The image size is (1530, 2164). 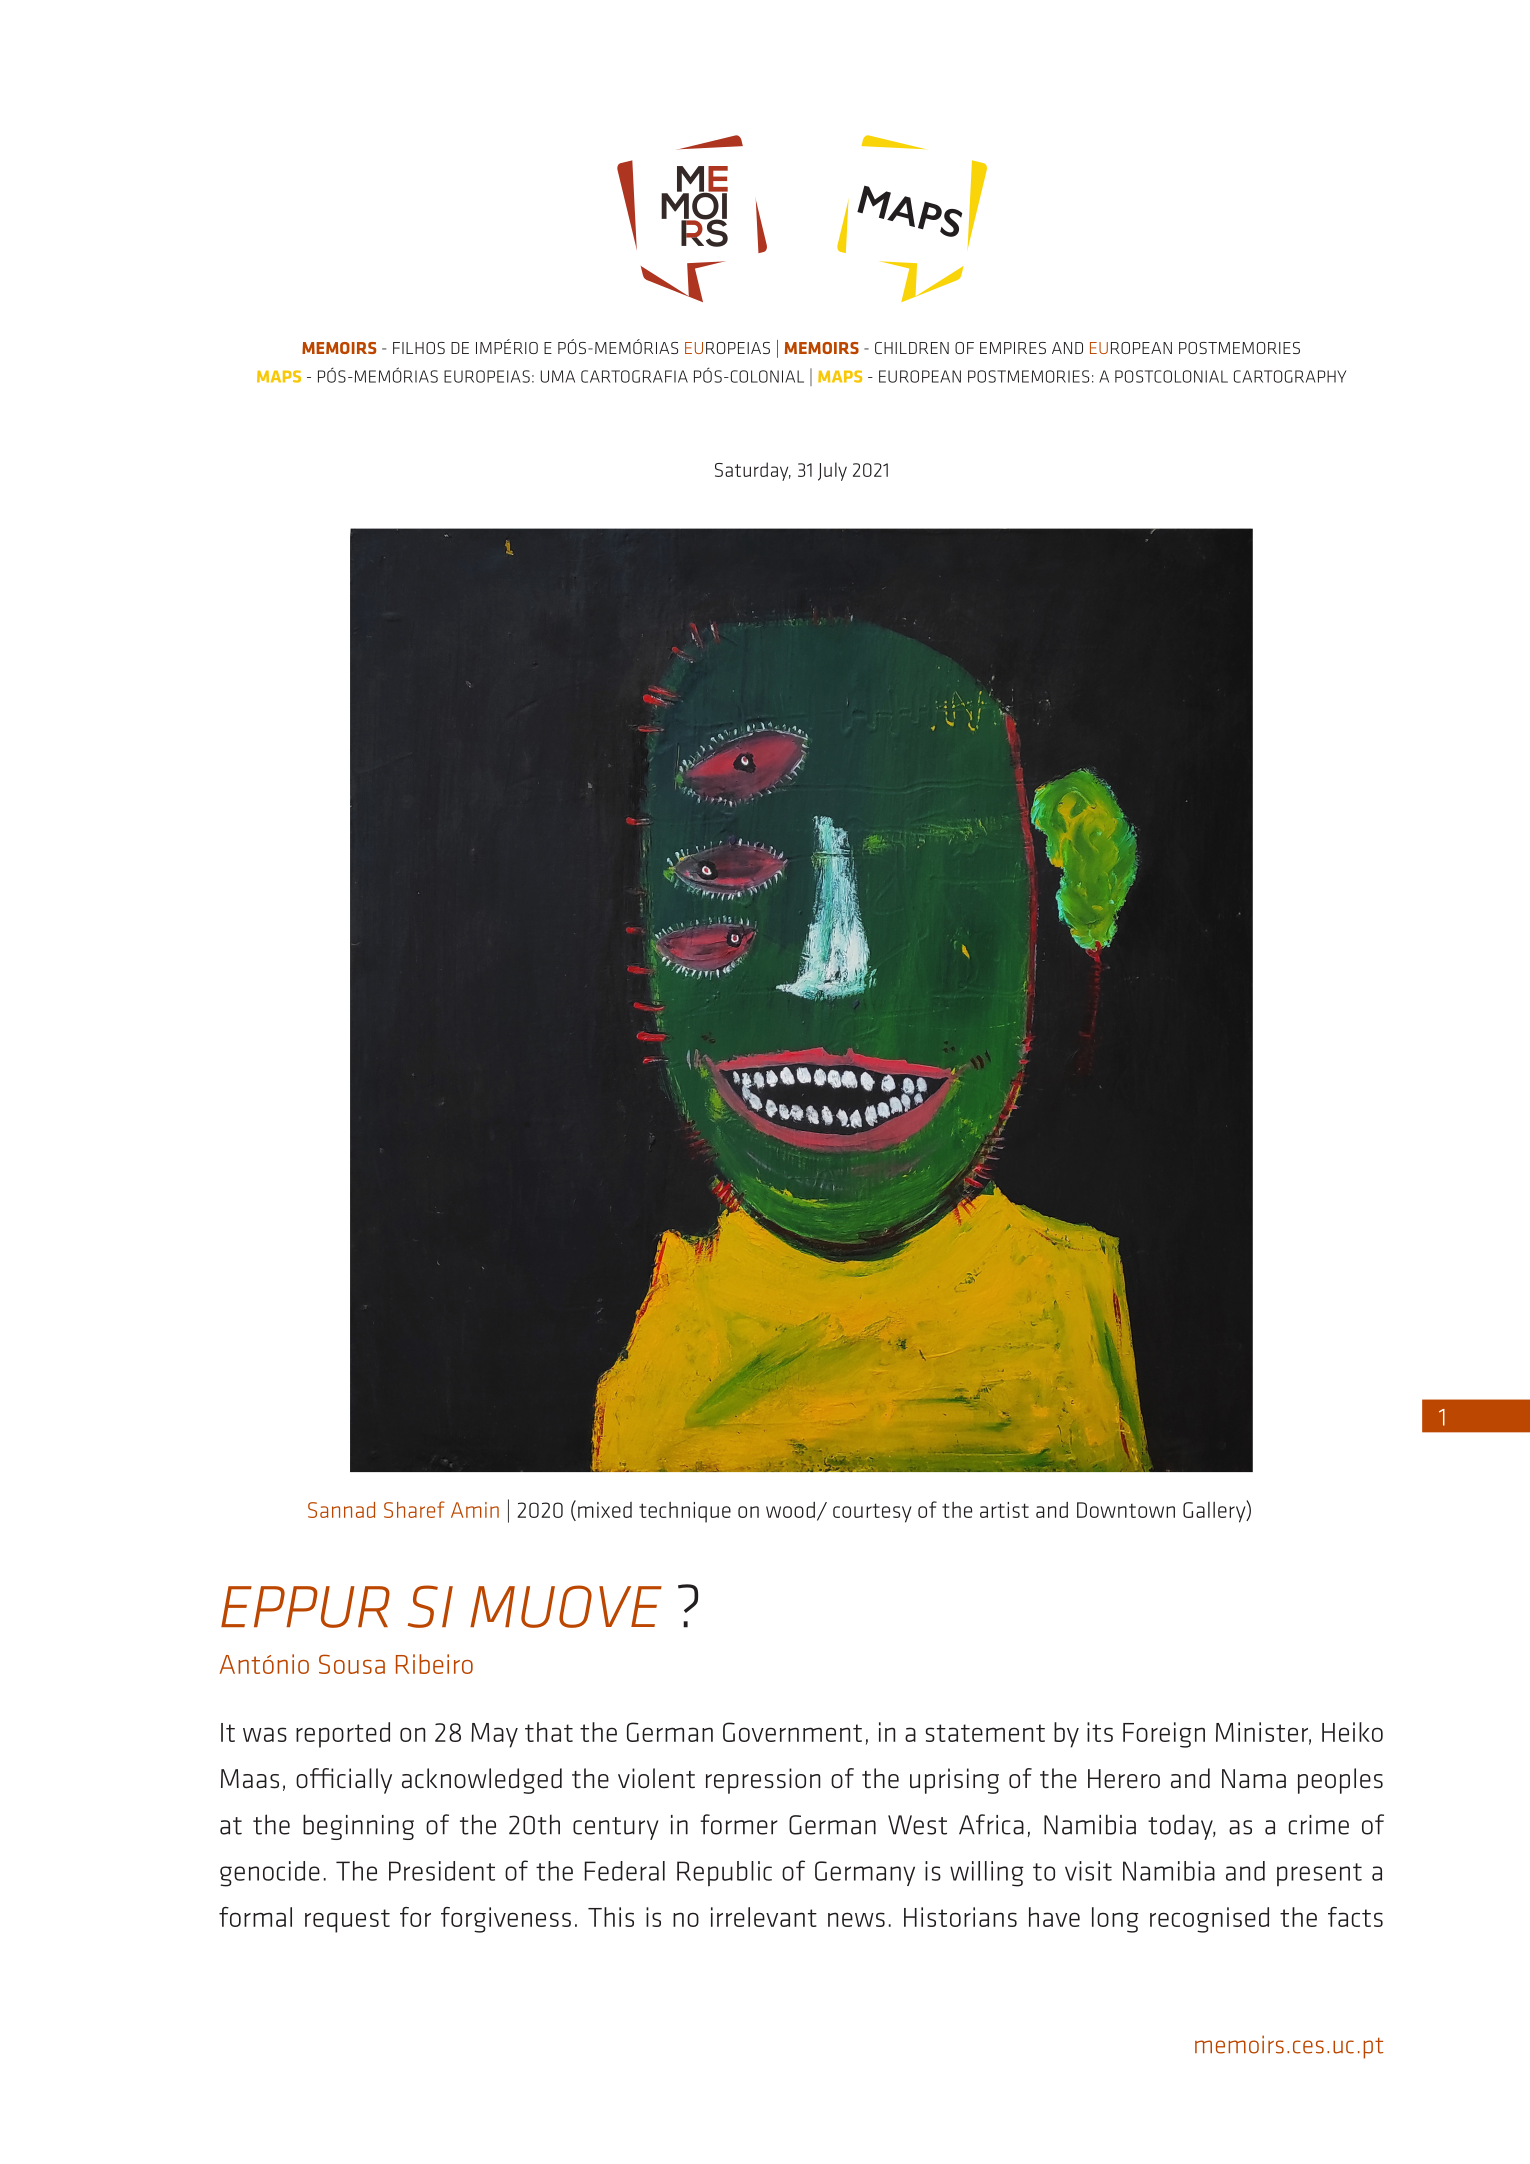 What do you see at coordinates (790, 1509) in the document?
I see `wood` at bounding box center [790, 1509].
